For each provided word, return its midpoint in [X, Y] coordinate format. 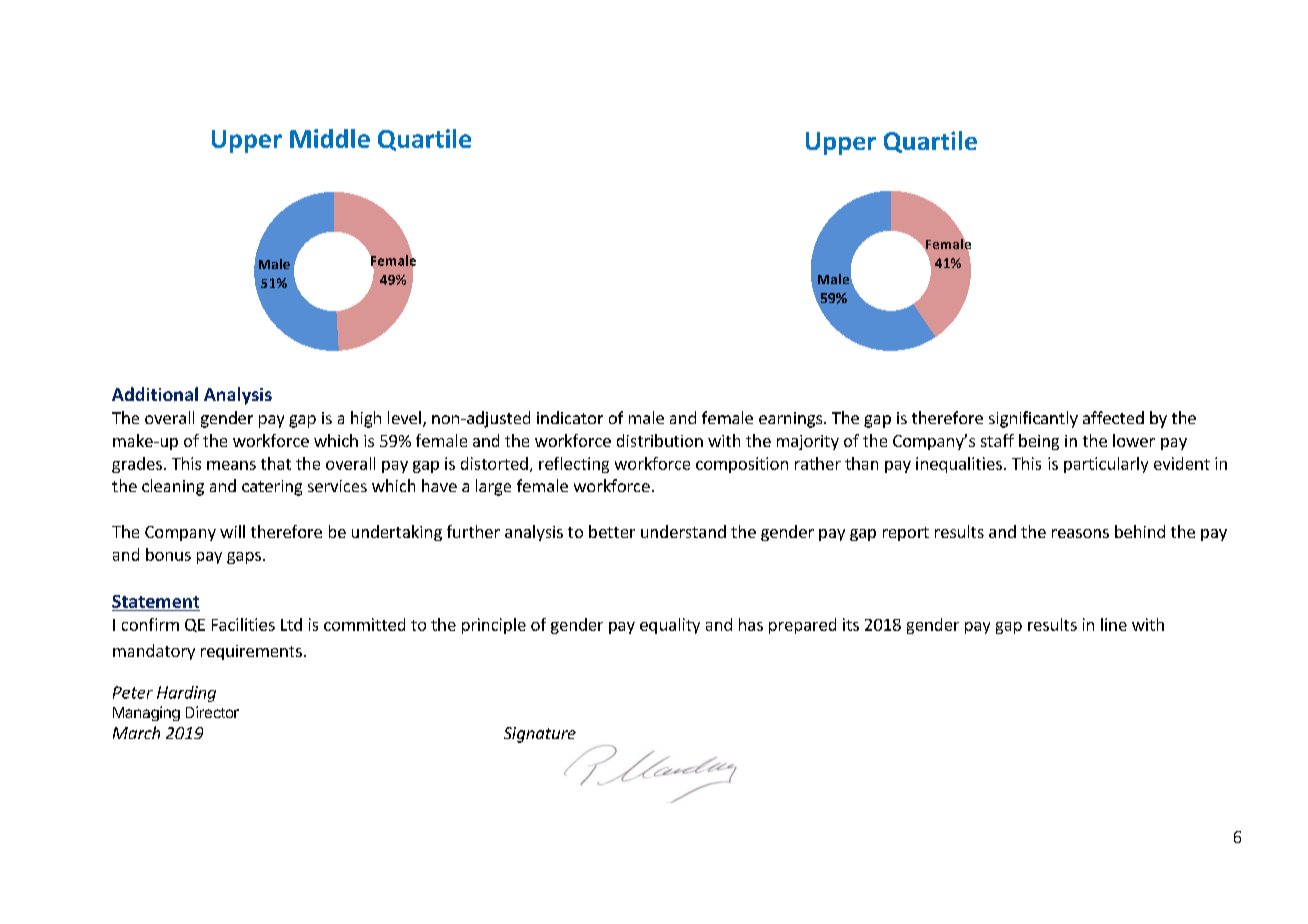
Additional [155, 394]
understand [683, 531]
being [1039, 442]
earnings [792, 420]
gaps [244, 558]
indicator [570, 417]
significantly [1033, 419]
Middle [330, 138]
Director [212, 712]
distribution [660, 440]
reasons [1080, 533]
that [276, 463]
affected [1113, 417]
